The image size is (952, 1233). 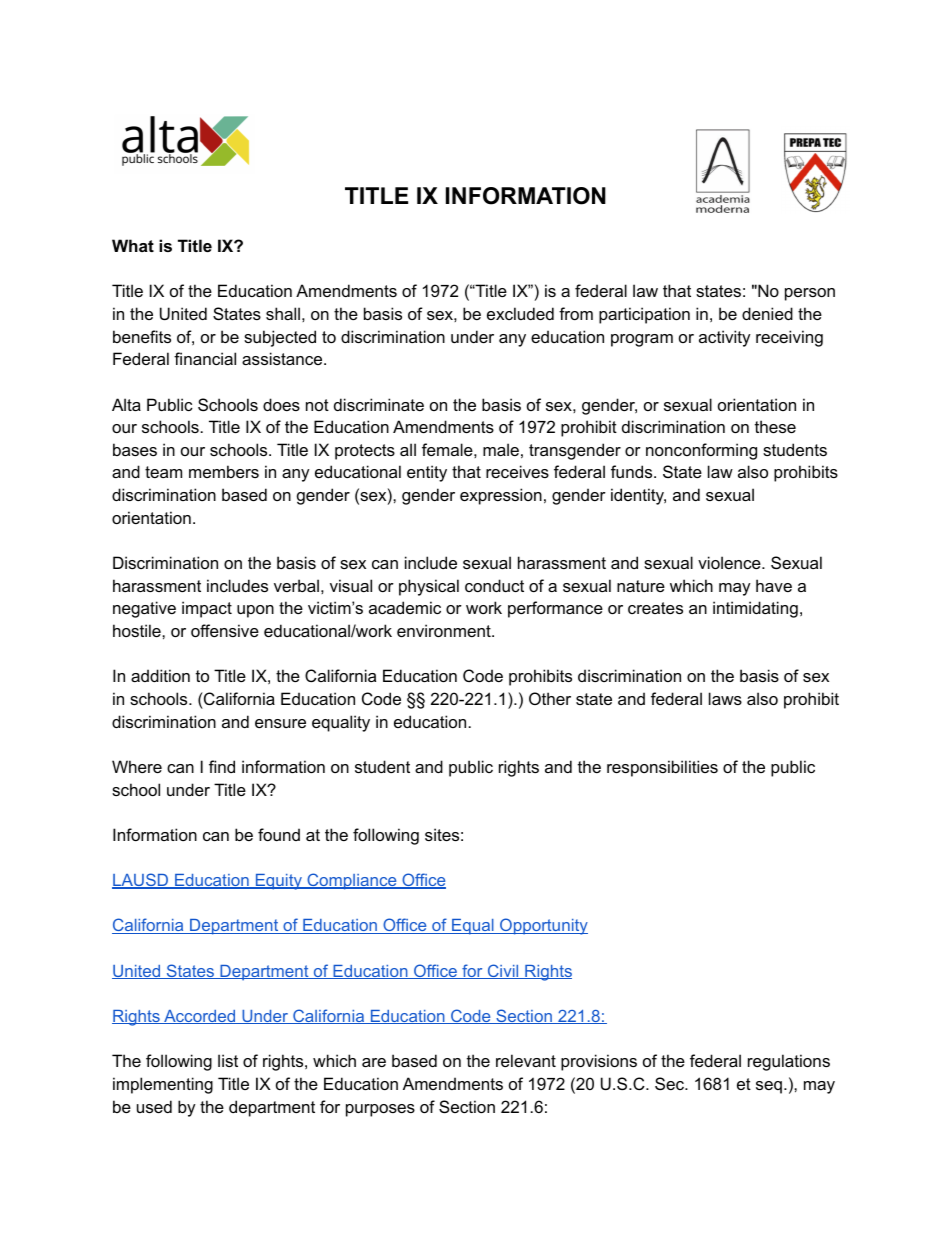 I want to click on expression, so click(x=501, y=496).
